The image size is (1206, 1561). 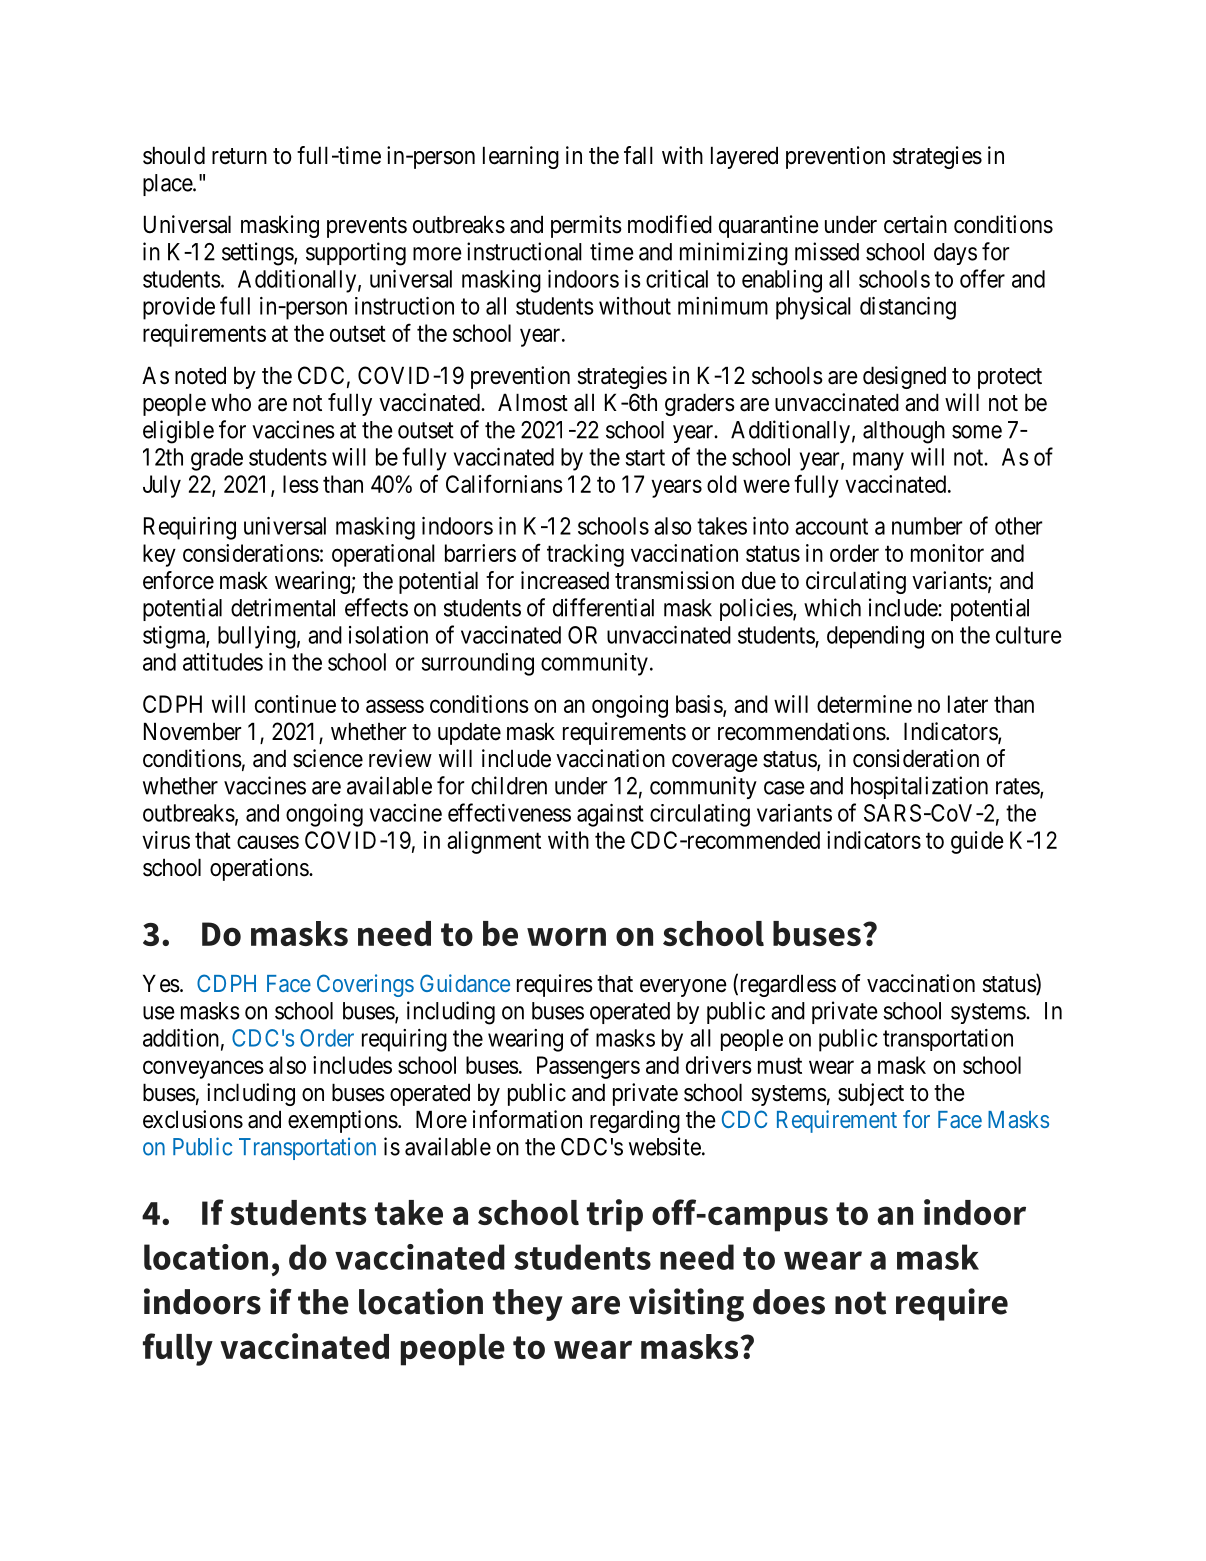 What do you see at coordinates (239, 156) in the screenshot?
I see `return` at bounding box center [239, 156].
